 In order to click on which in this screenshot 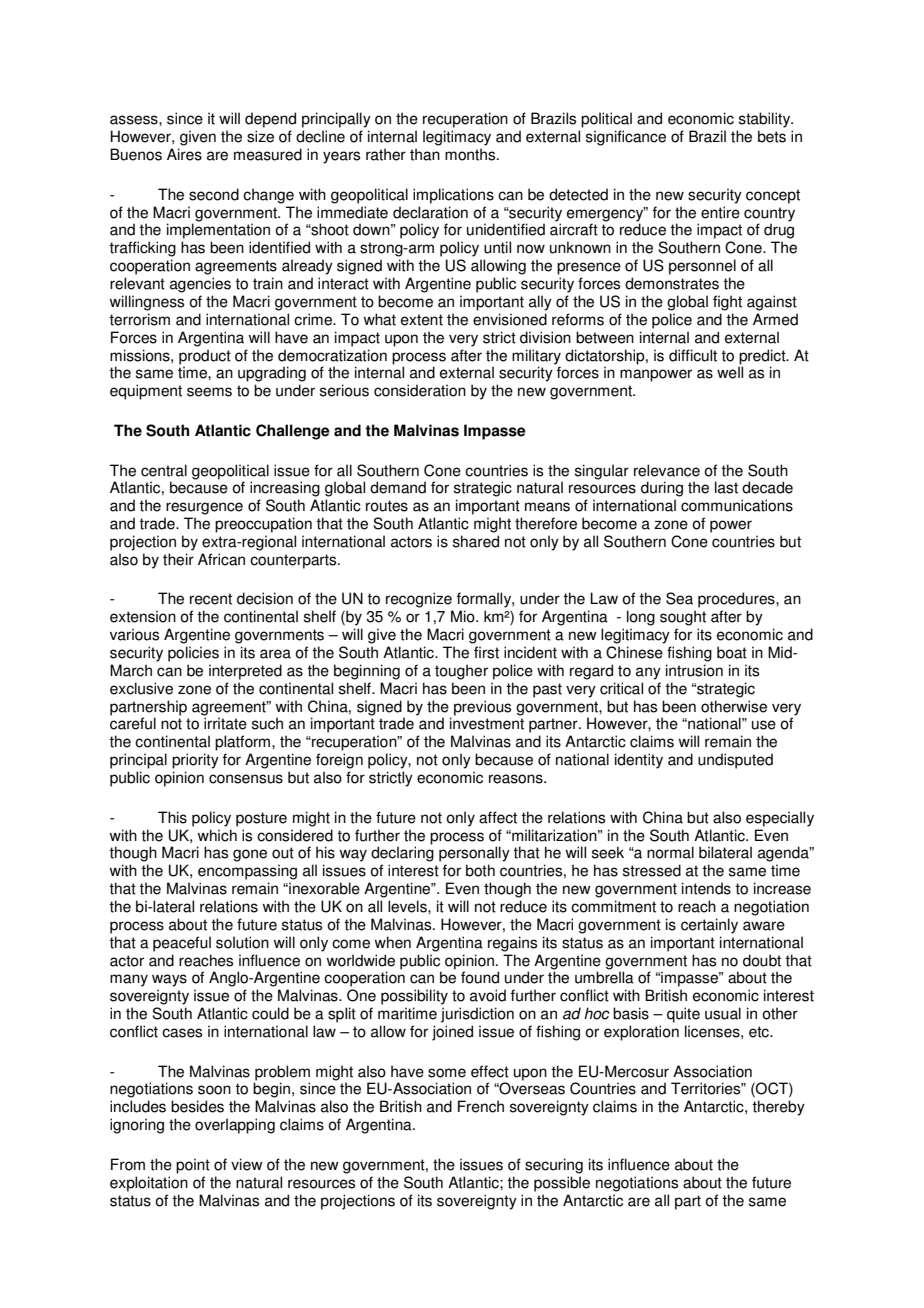, I will do `click(217, 835)`.
